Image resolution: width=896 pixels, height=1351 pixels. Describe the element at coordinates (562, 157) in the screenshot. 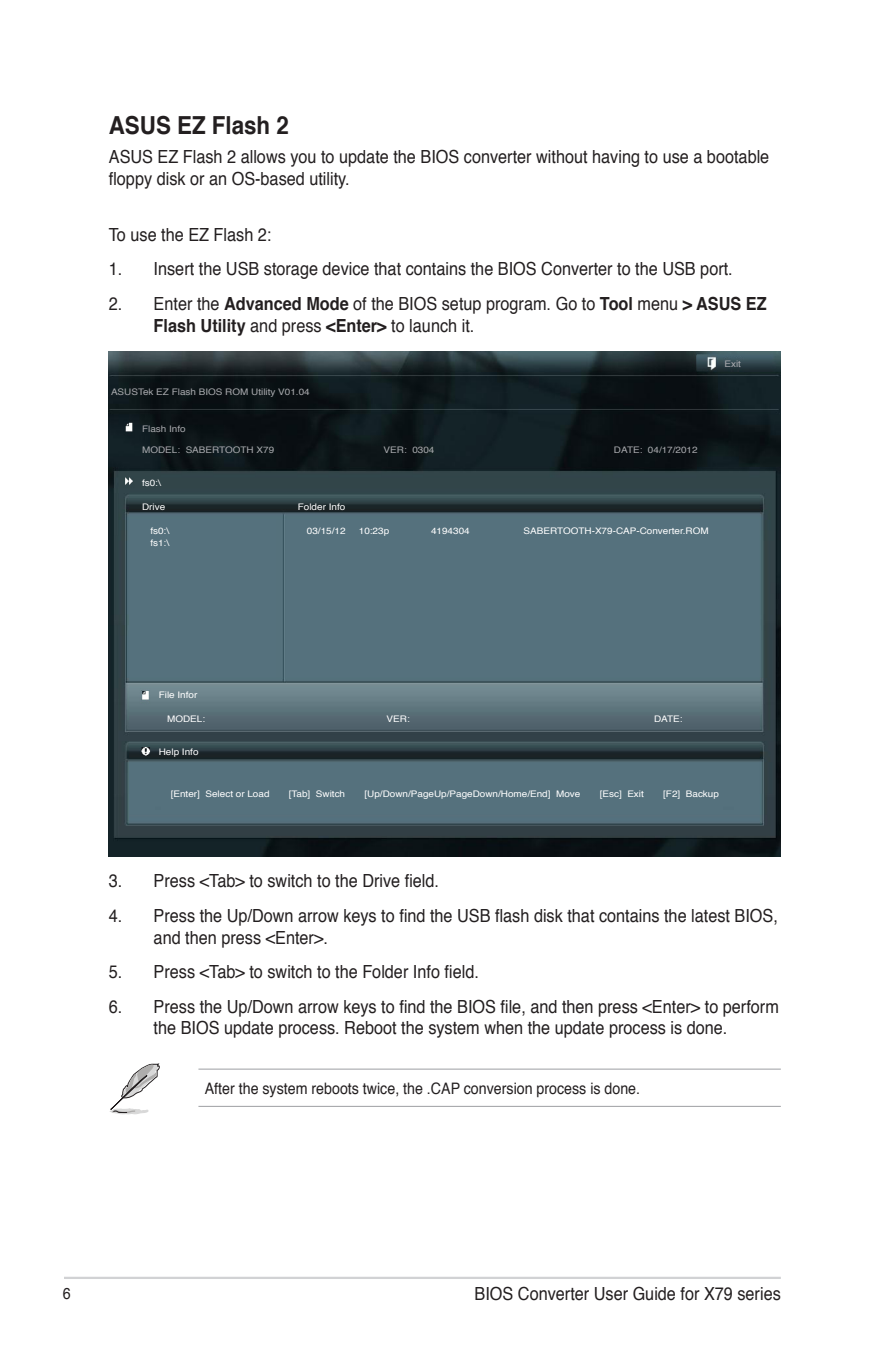

I see `without` at that location.
